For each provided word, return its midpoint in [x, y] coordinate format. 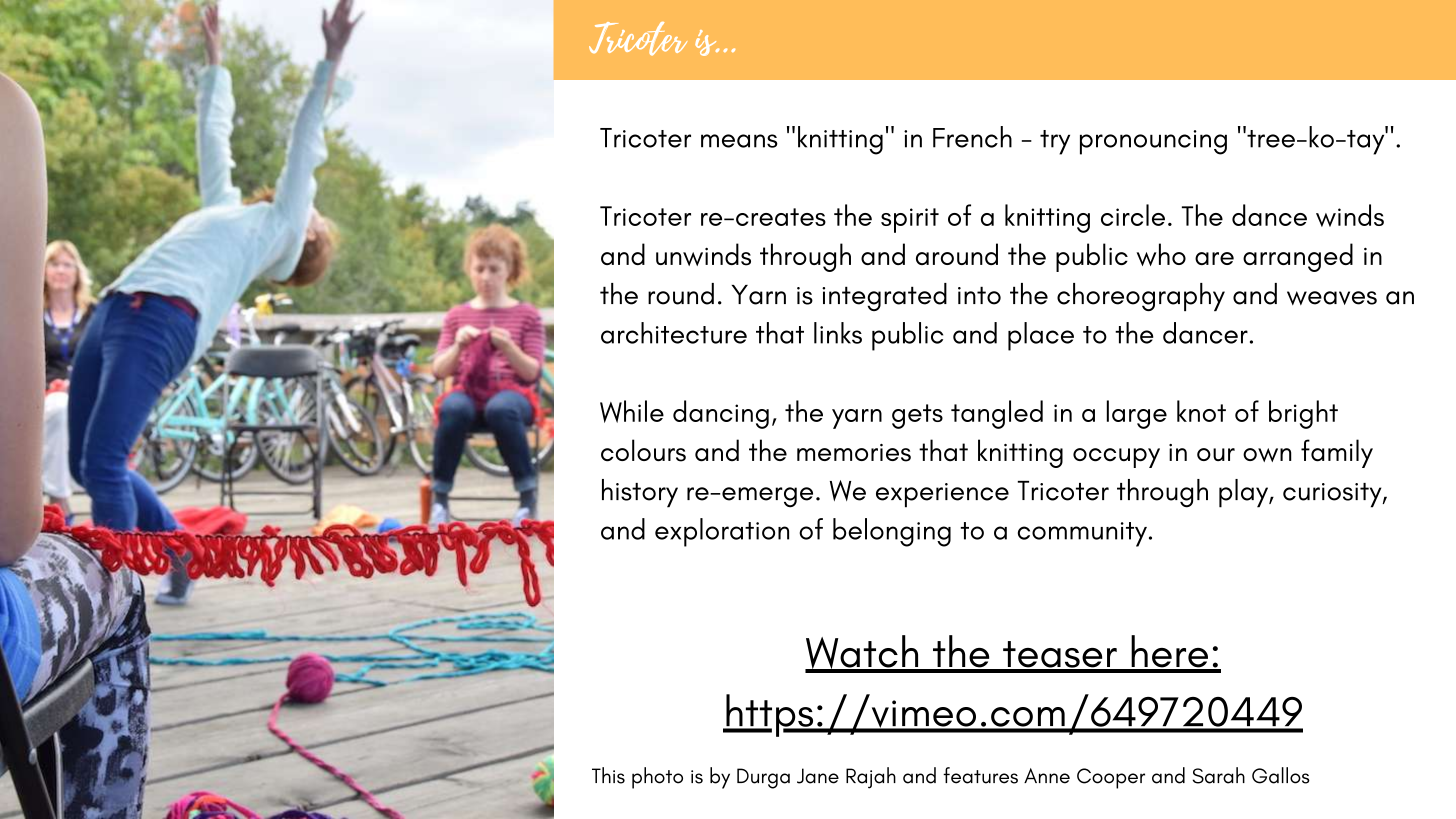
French [972, 137]
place [1041, 336]
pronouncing [1153, 142]
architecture [674, 333]
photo [657, 778]
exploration [722, 532]
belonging [892, 532]
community [1082, 534]
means [739, 141]
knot [1201, 411]
